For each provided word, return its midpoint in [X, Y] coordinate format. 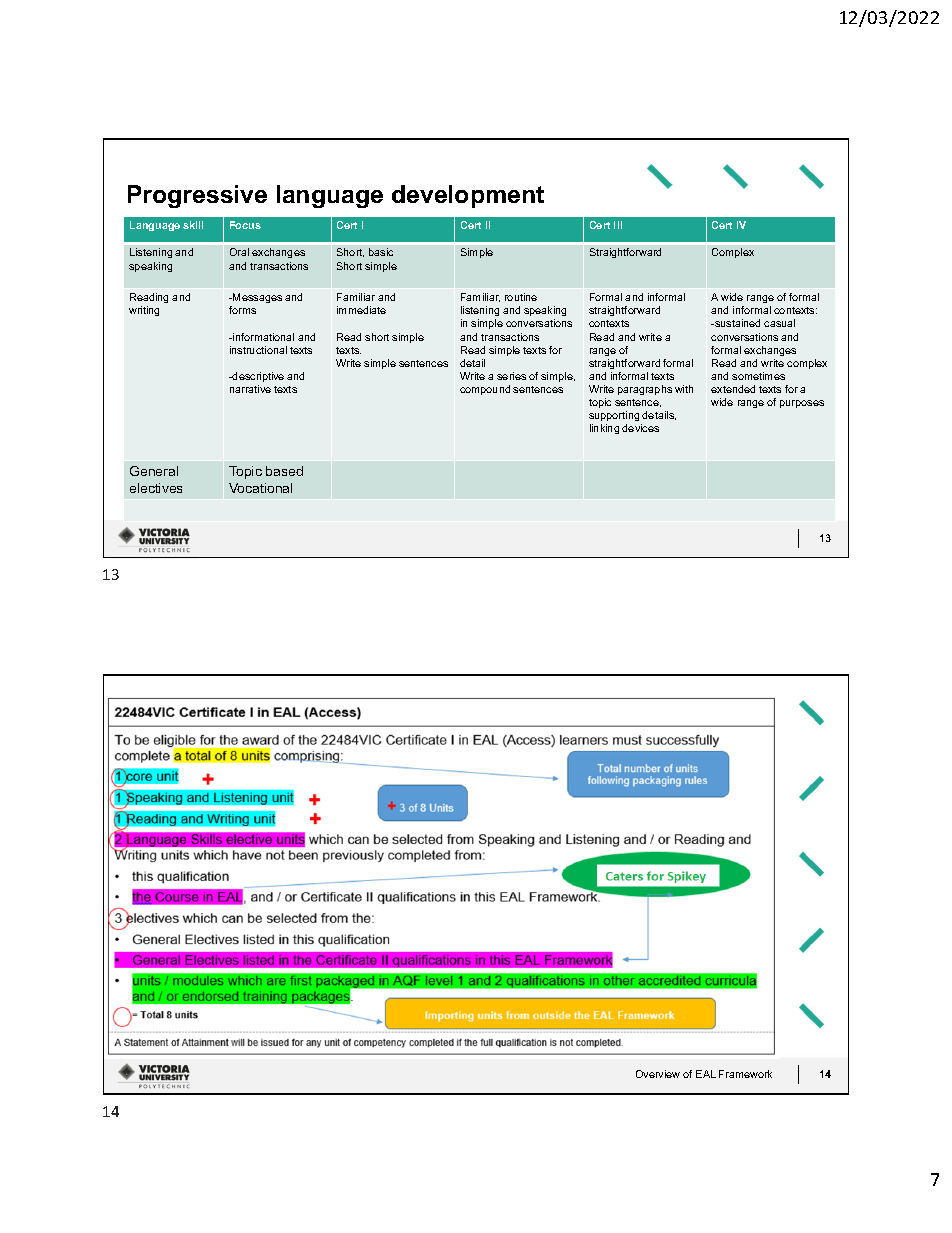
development [468, 196]
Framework [745, 1074]
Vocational [260, 488]
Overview [658, 1074]
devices [640, 428]
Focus [245, 225]
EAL [706, 1074]
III [618, 225]
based [284, 471]
